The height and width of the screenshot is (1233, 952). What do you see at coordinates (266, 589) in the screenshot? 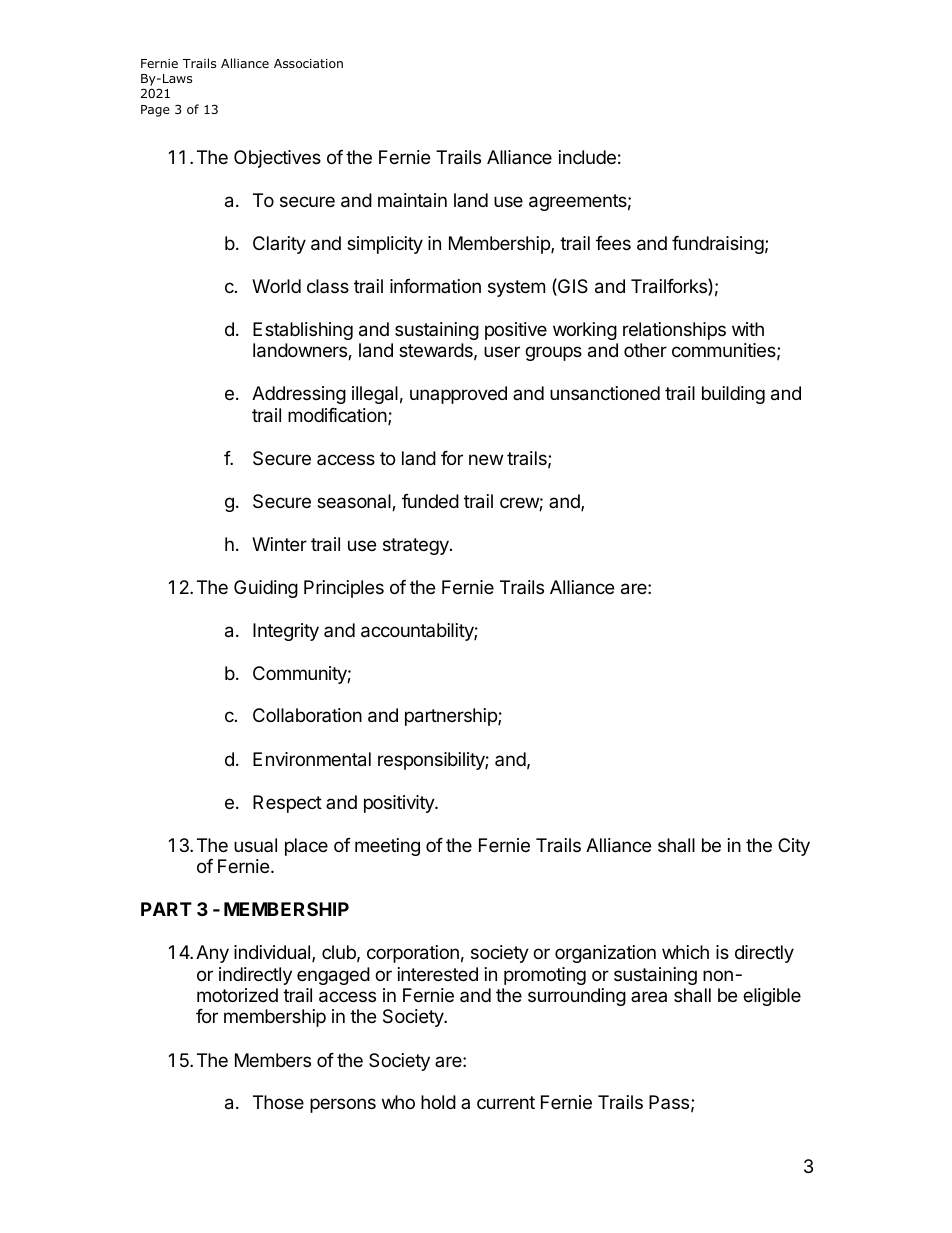
I see `Guiding` at bounding box center [266, 589].
